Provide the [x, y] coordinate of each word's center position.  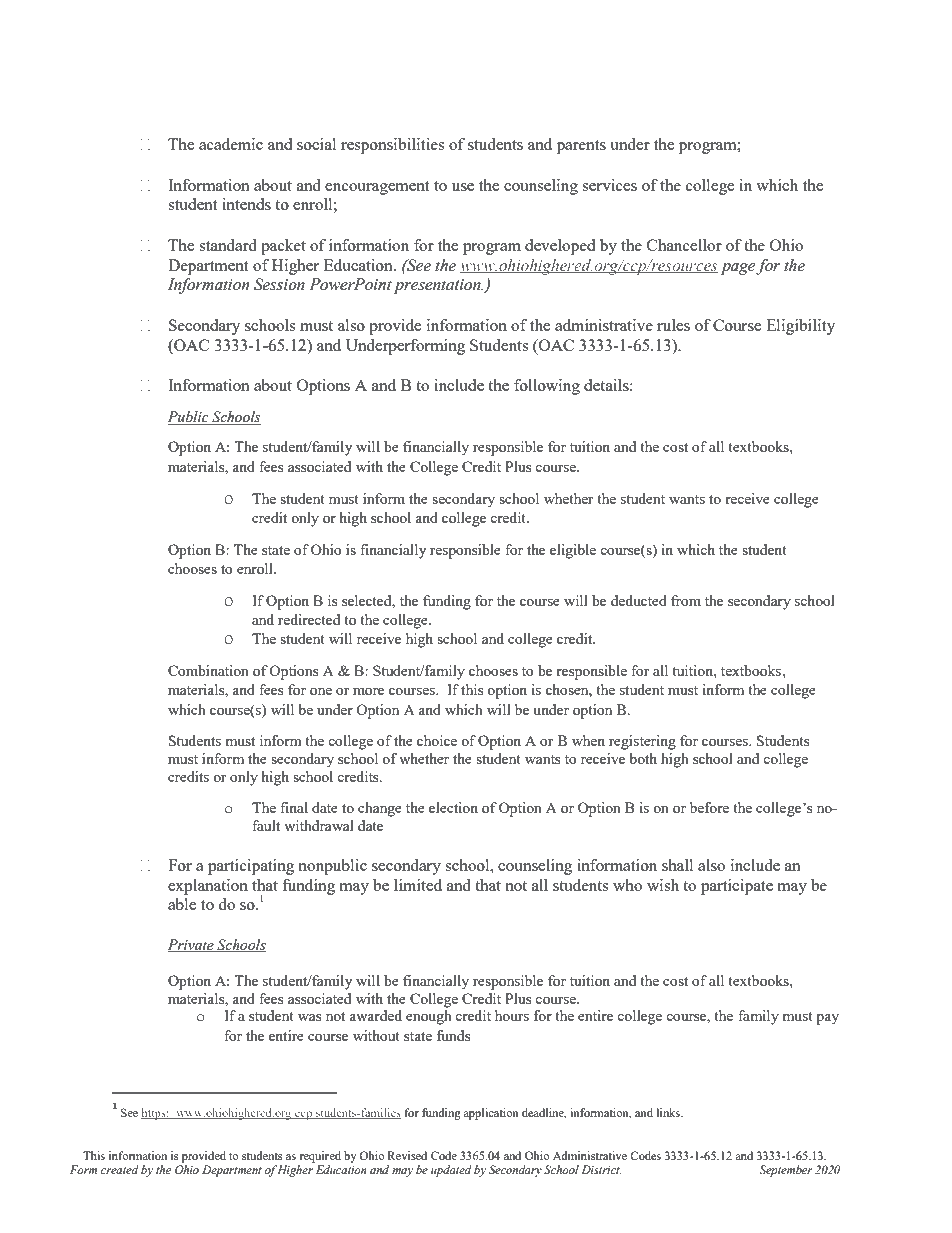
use [463, 187]
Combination [208, 670]
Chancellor [684, 245]
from [686, 600]
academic [231, 144]
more [368, 691]
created [120, 1169]
